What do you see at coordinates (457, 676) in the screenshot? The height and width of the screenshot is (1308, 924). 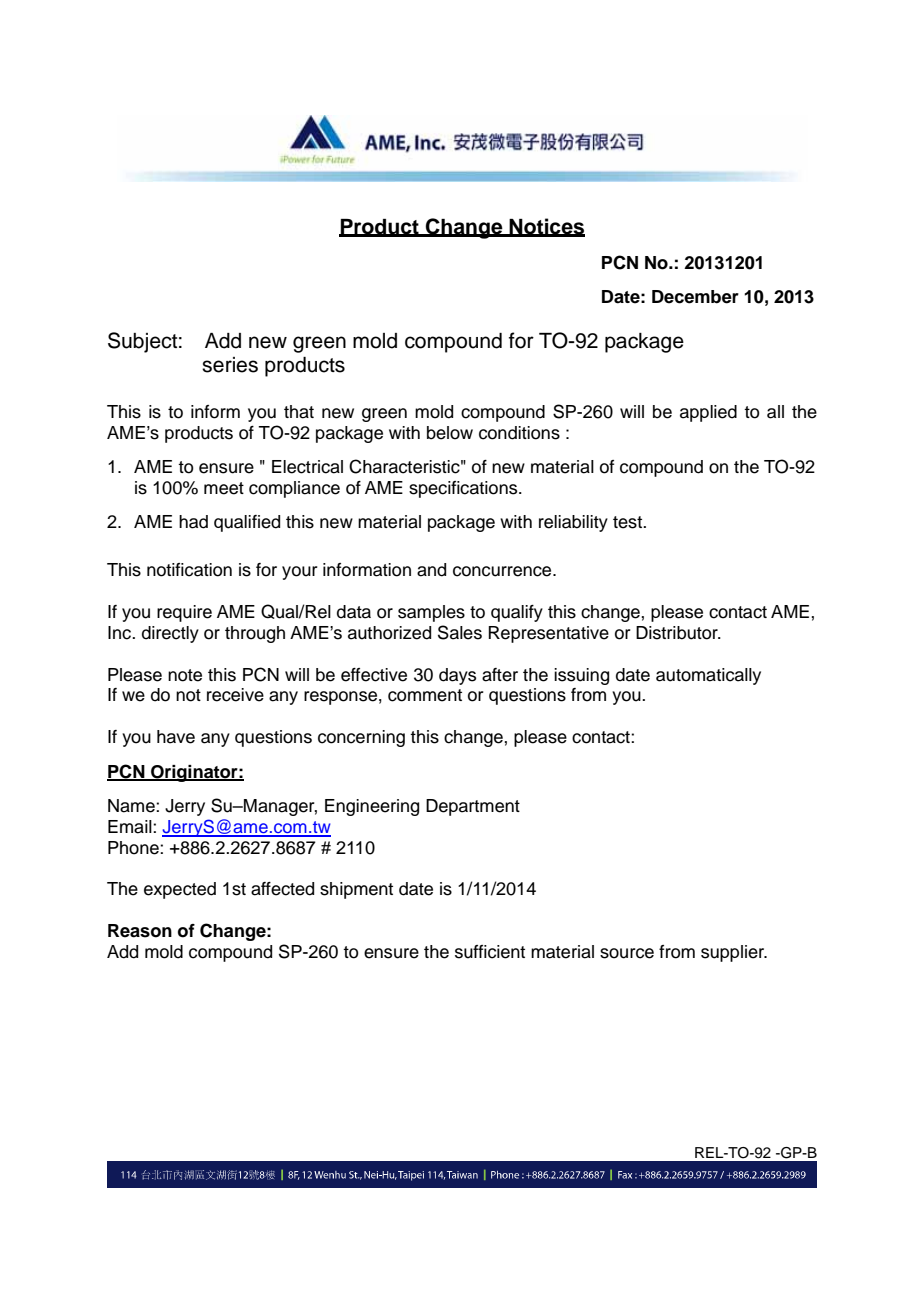 I see `days` at bounding box center [457, 676].
